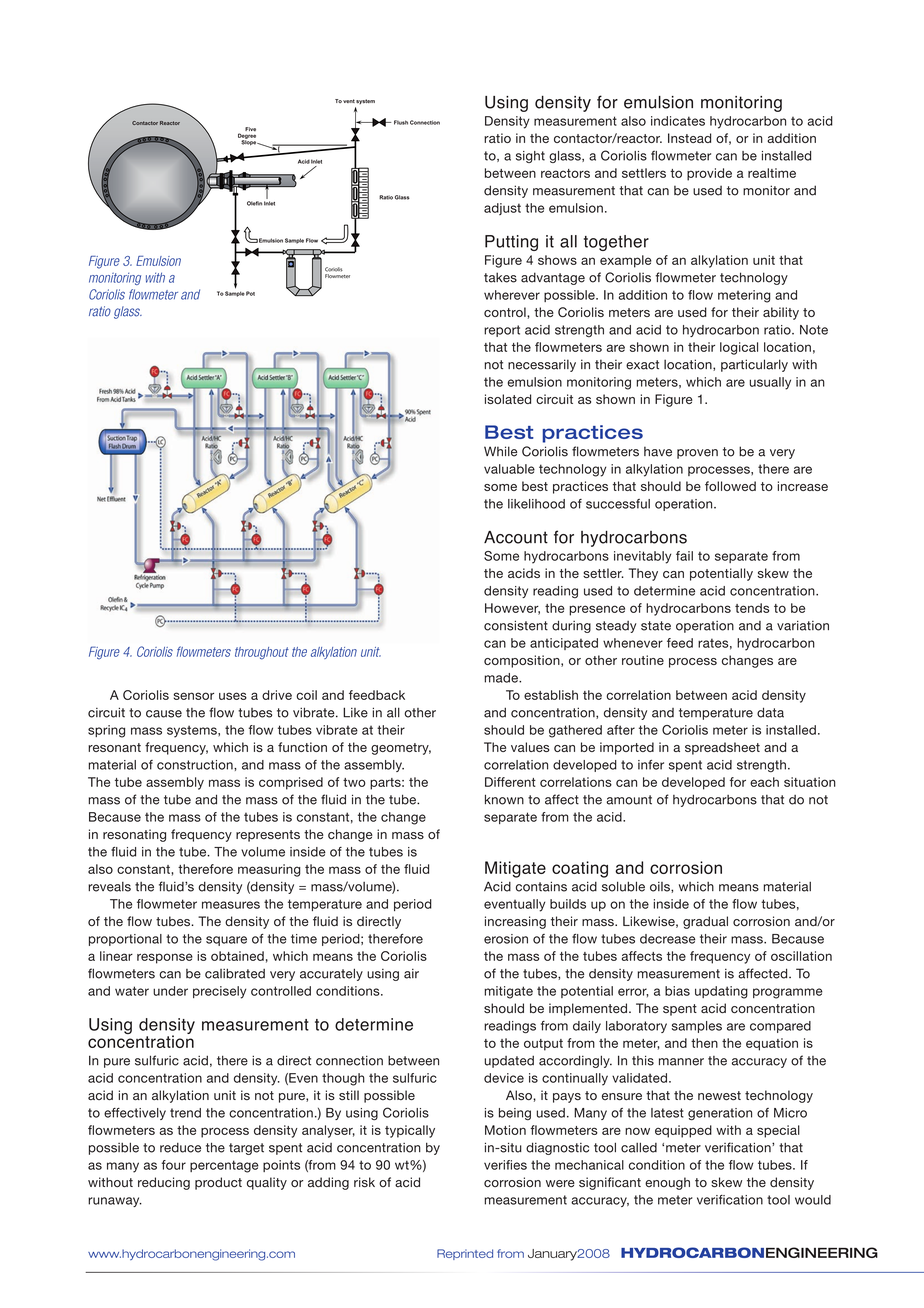 Image resolution: width=924 pixels, height=1308 pixels. What do you see at coordinates (667, 1183) in the screenshot?
I see `enough` at bounding box center [667, 1183].
